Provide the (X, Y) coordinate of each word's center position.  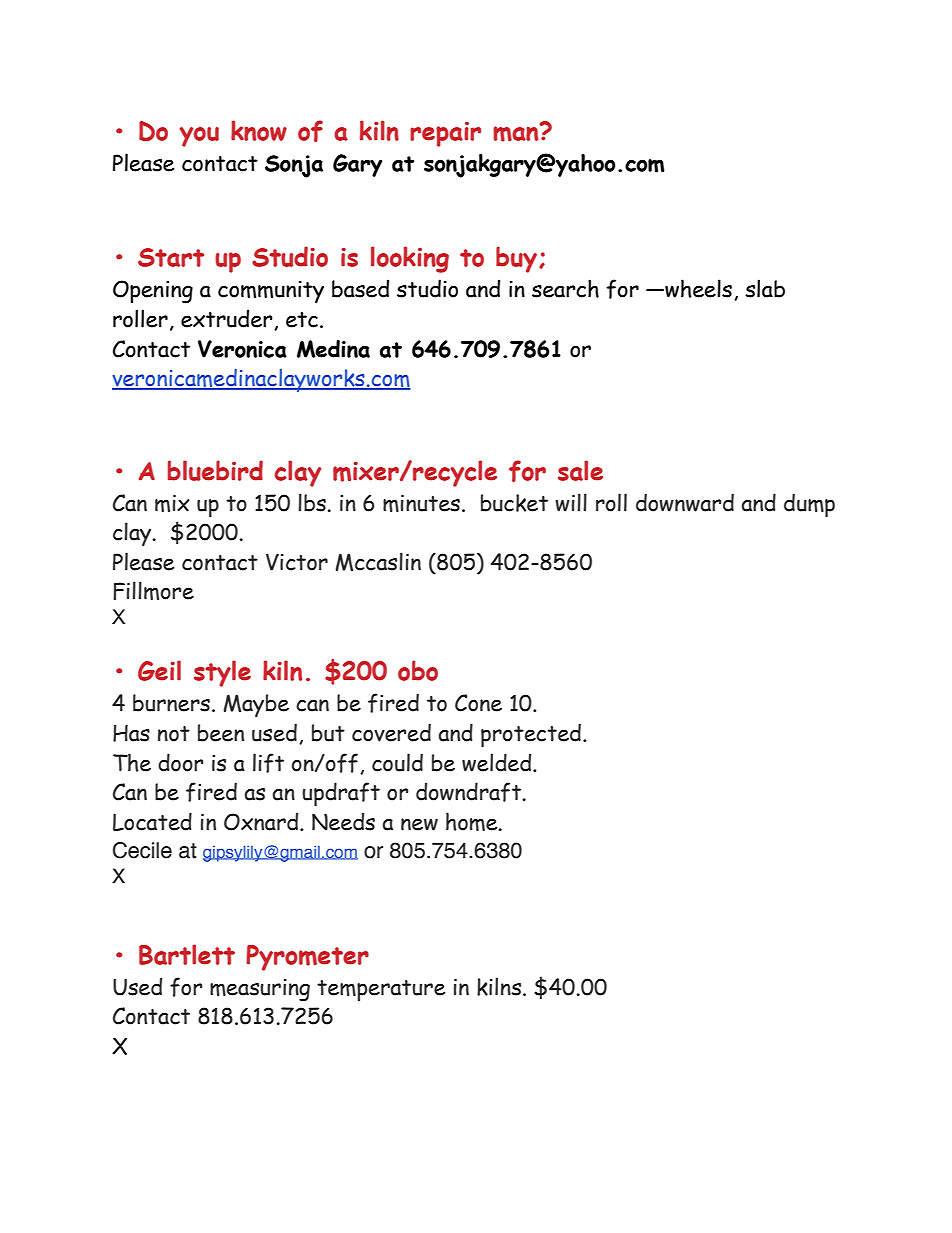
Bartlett (187, 954)
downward (685, 502)
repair (445, 134)
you (199, 137)
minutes (421, 503)
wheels (697, 288)
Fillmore (153, 590)
